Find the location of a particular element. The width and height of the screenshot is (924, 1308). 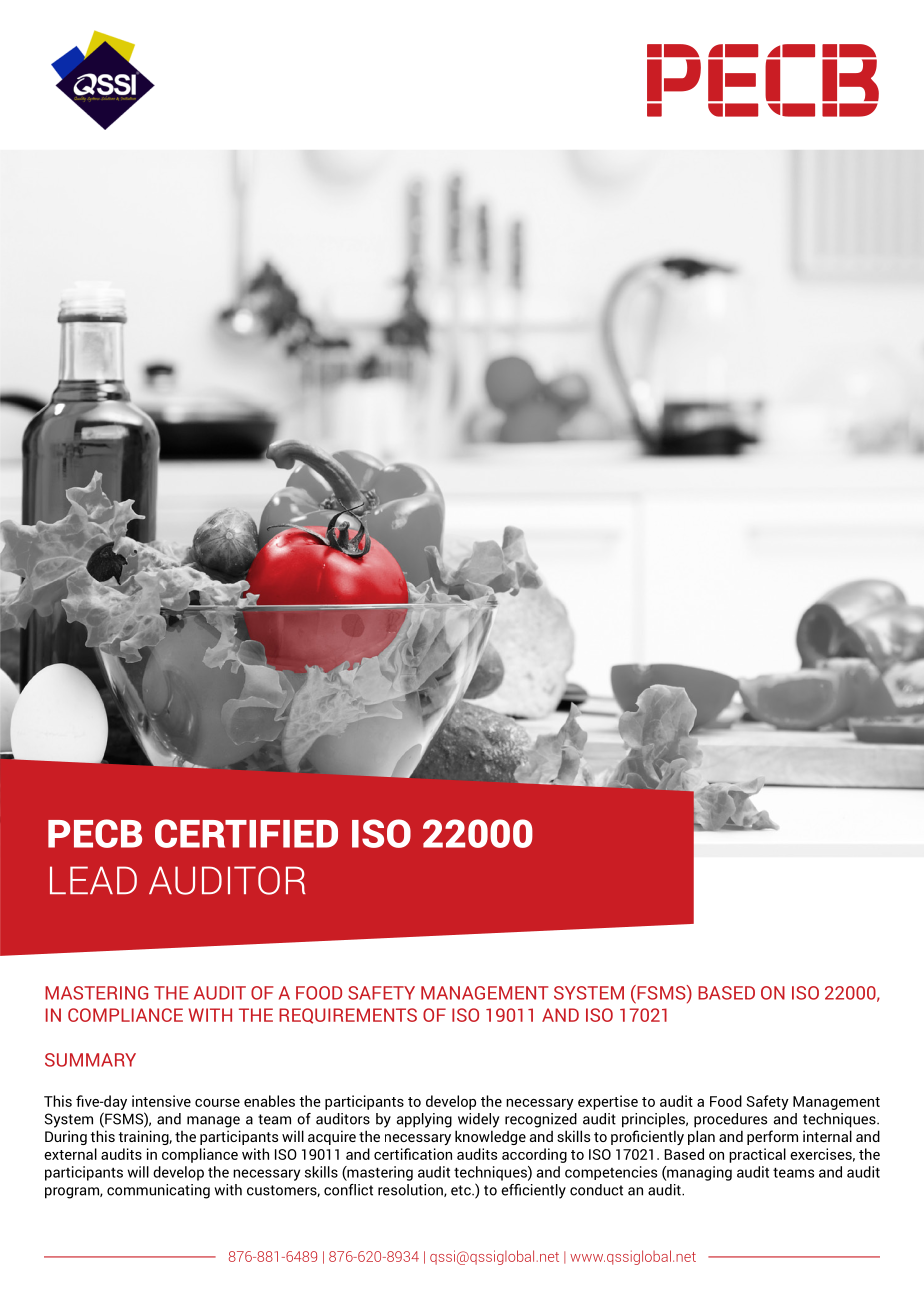

procedures is located at coordinates (730, 1120).
